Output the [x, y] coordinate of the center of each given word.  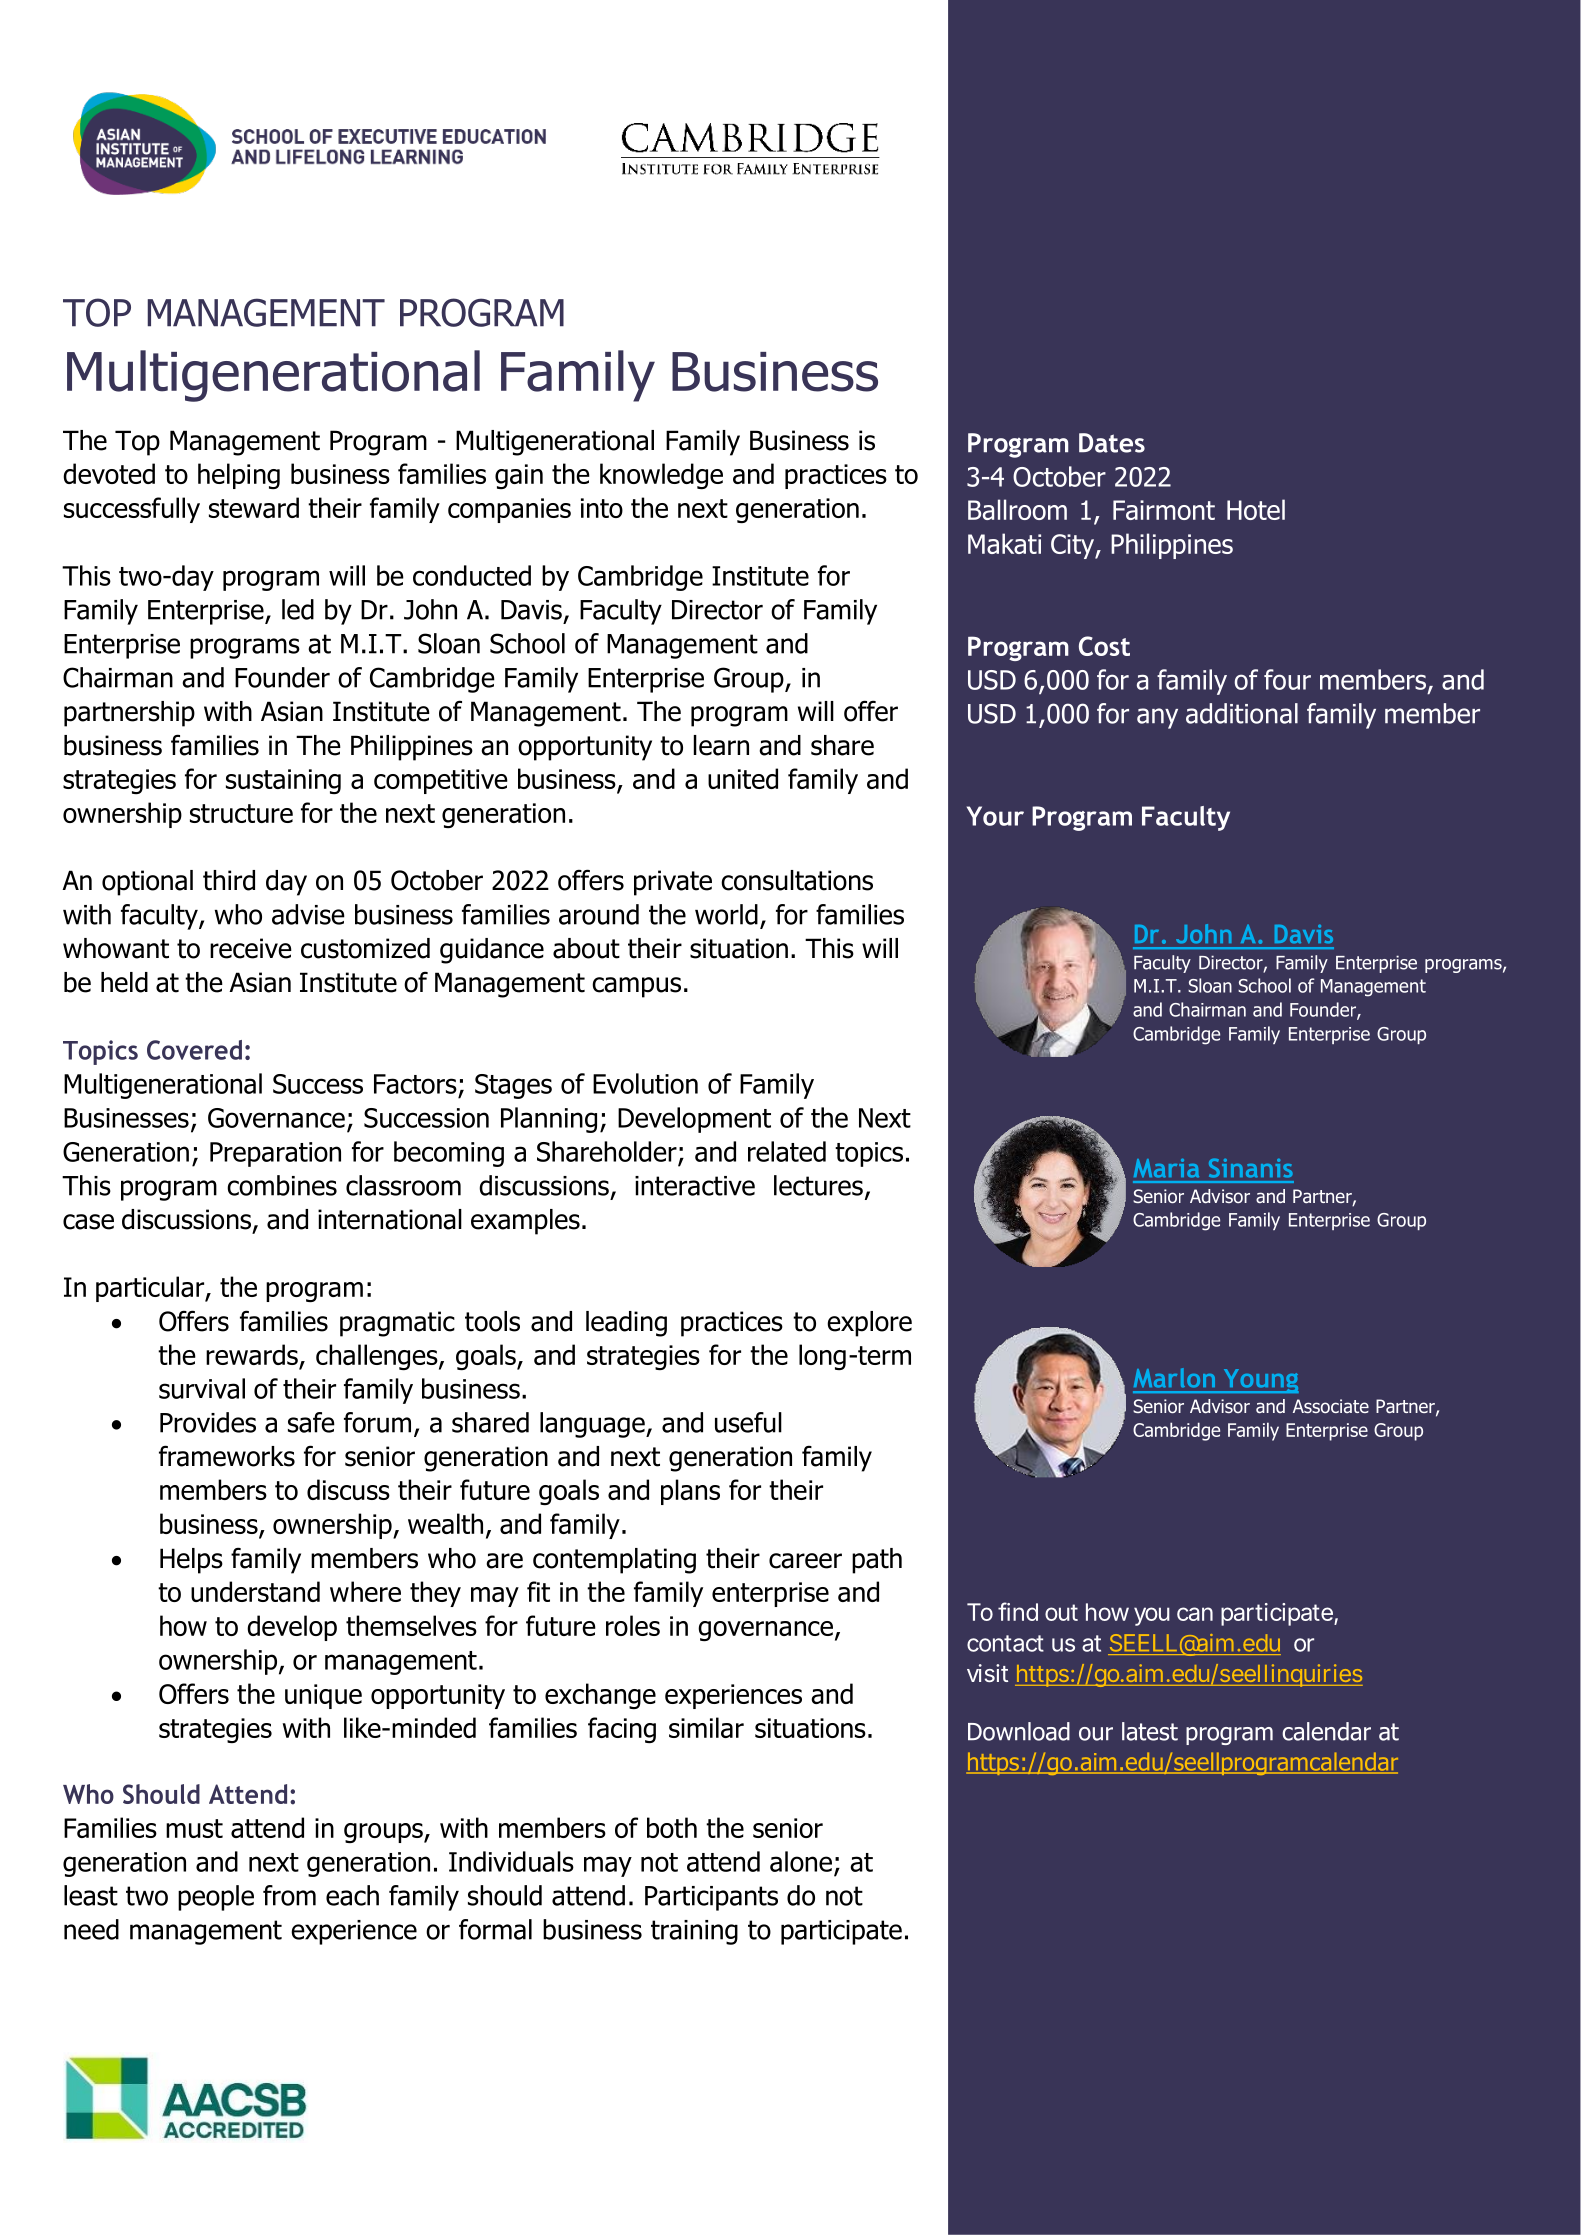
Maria [1166, 1168]
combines [282, 1185]
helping [239, 476]
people [216, 1898]
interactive [695, 1186]
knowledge [661, 476]
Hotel [1256, 509]
